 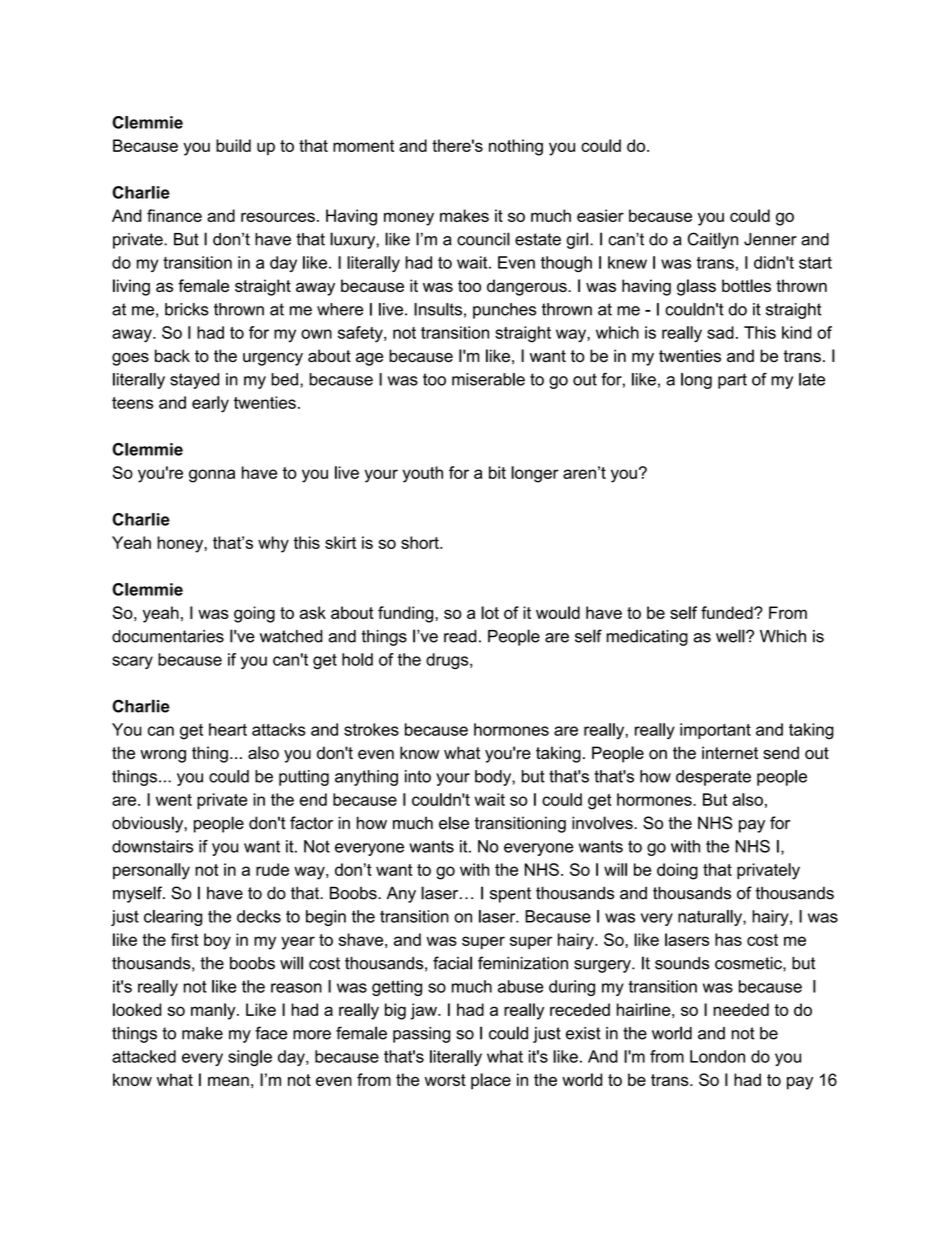 I want to click on money, so click(x=409, y=219).
